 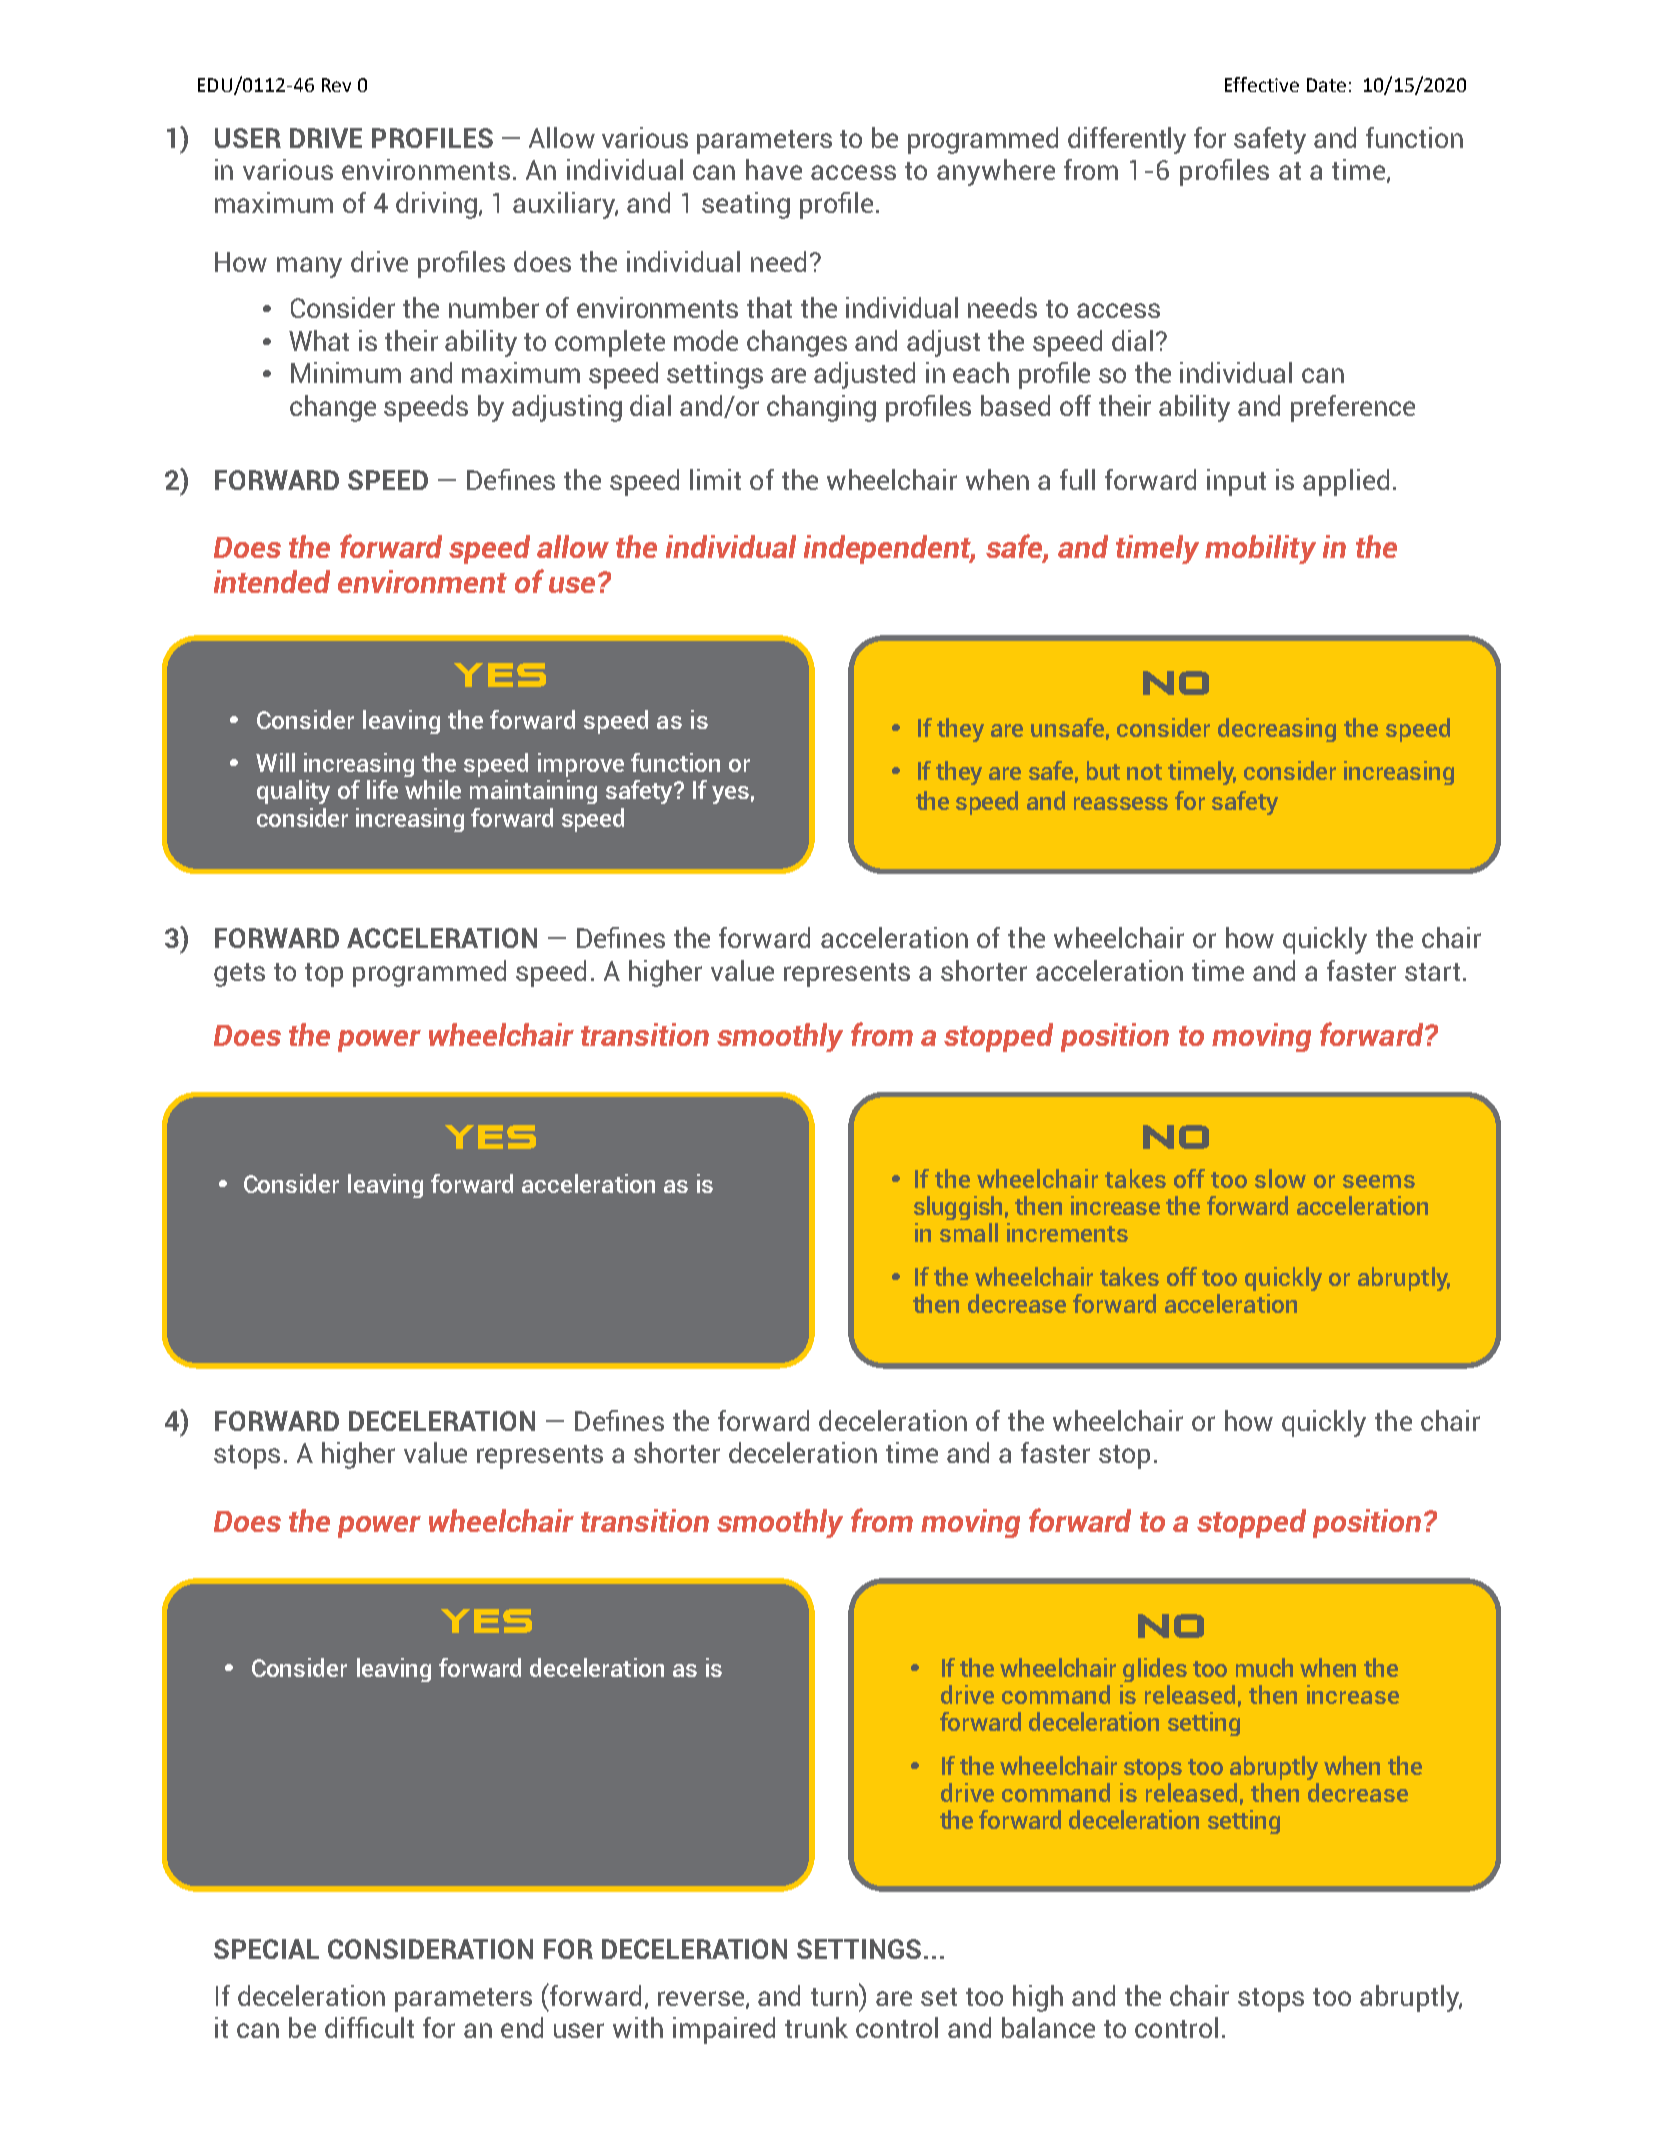 What do you see at coordinates (436, 205) in the page?
I see `driving` at bounding box center [436, 205].
